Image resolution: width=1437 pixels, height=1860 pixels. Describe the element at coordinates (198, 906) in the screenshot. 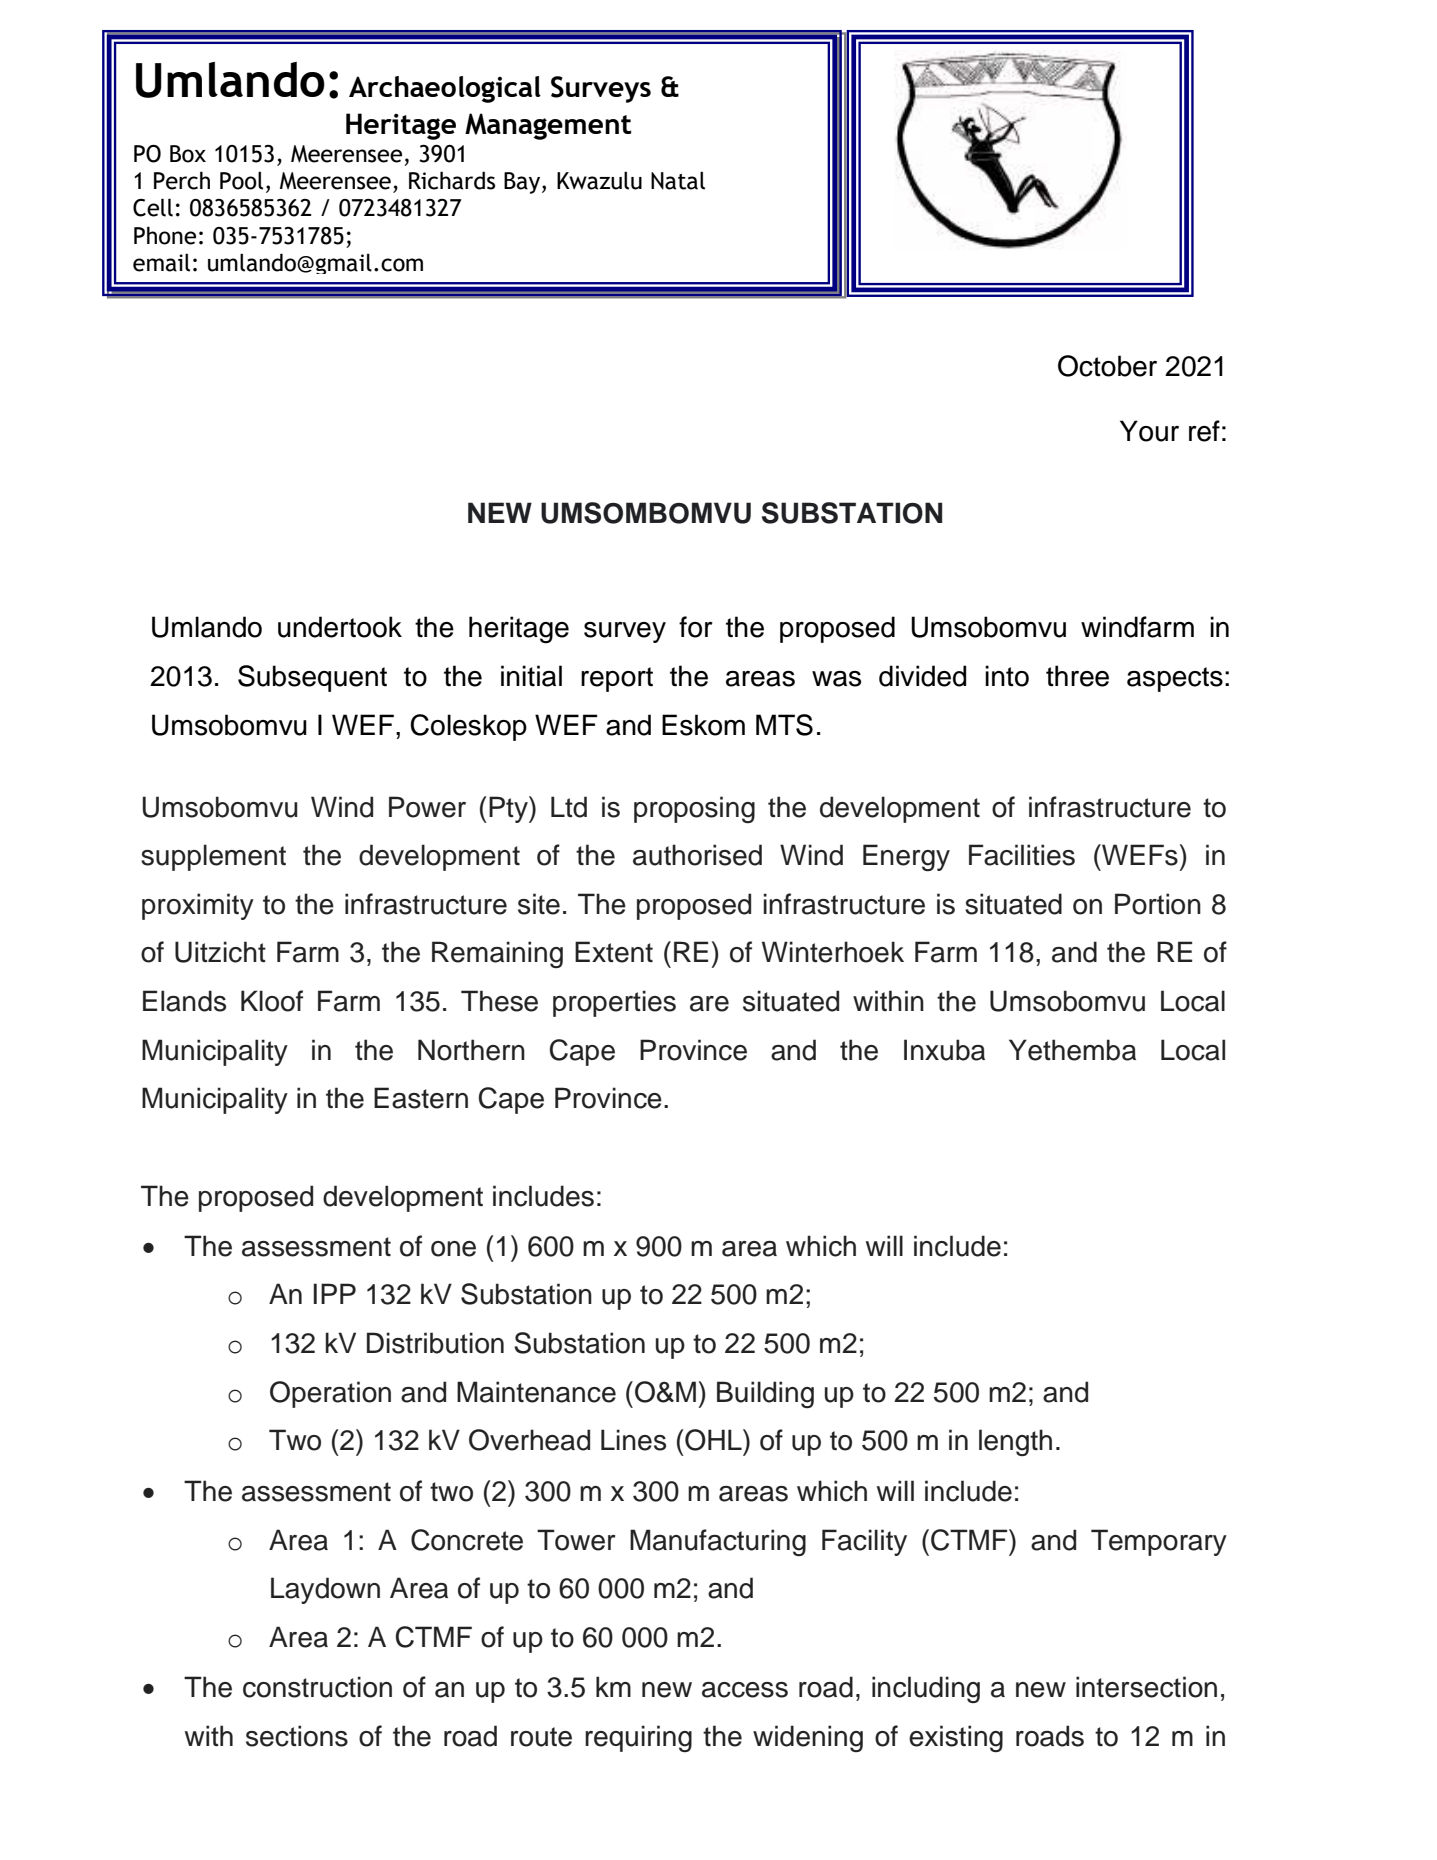

I see `proximity` at that location.
